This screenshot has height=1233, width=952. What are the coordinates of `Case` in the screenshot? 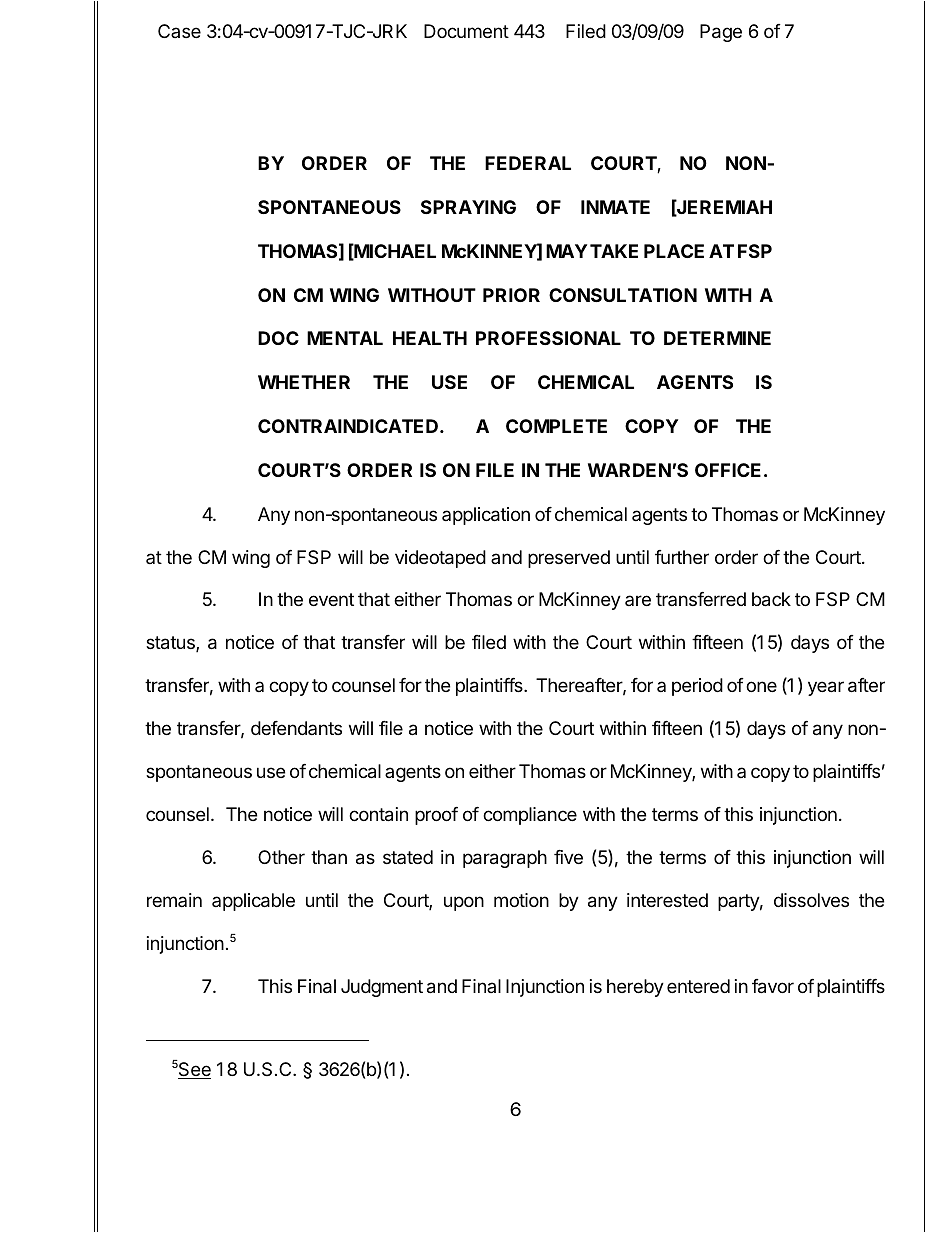 It's located at (179, 31).
